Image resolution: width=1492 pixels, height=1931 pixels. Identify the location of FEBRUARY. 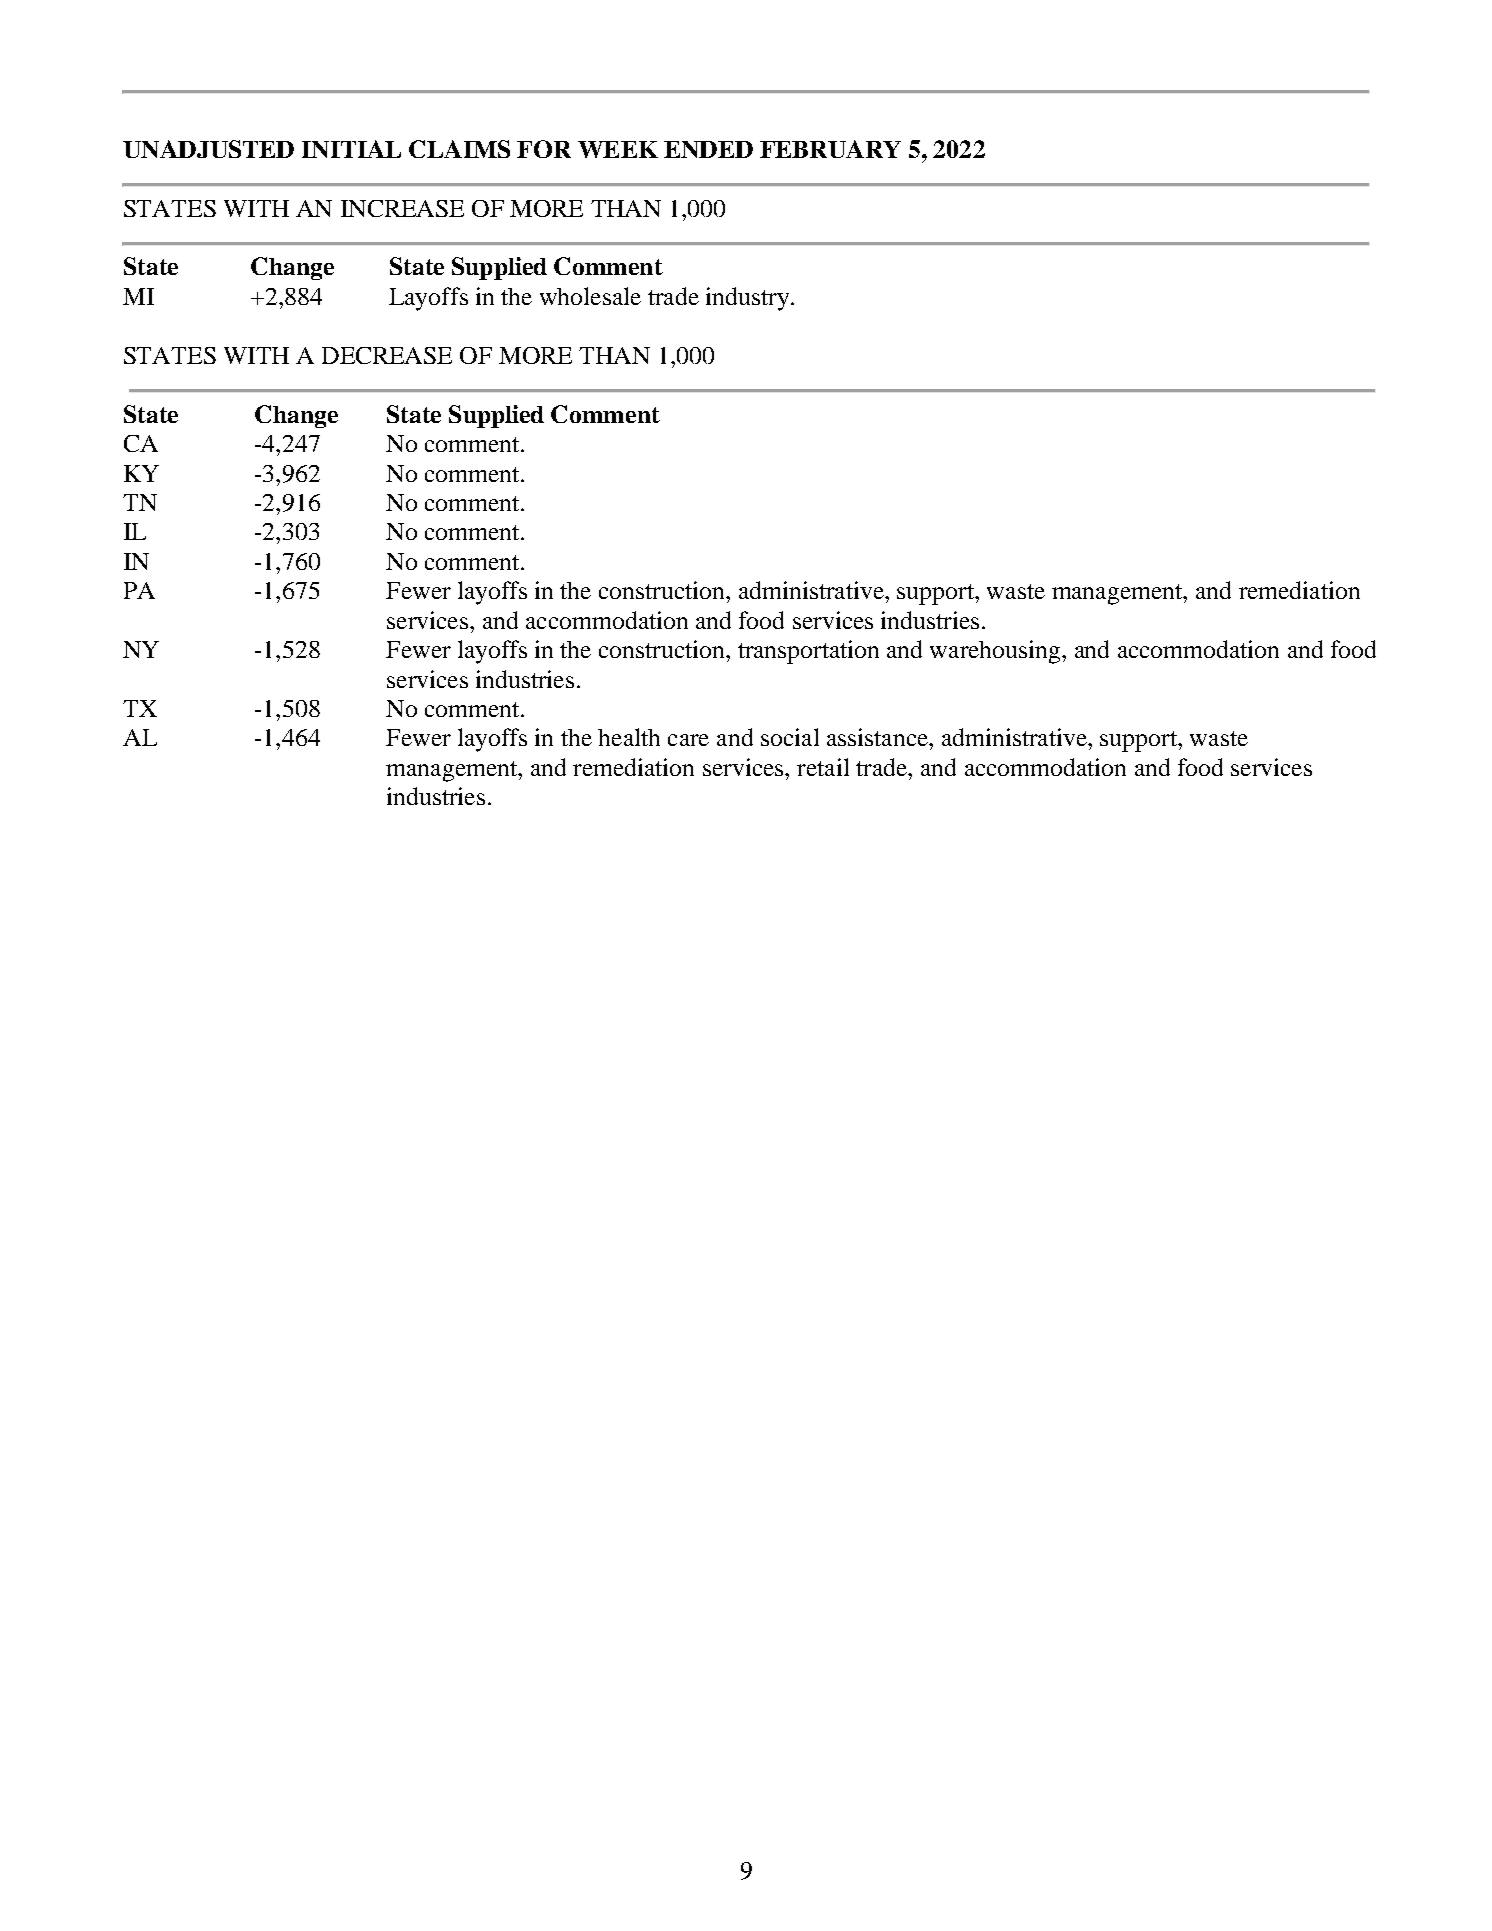
(830, 149).
